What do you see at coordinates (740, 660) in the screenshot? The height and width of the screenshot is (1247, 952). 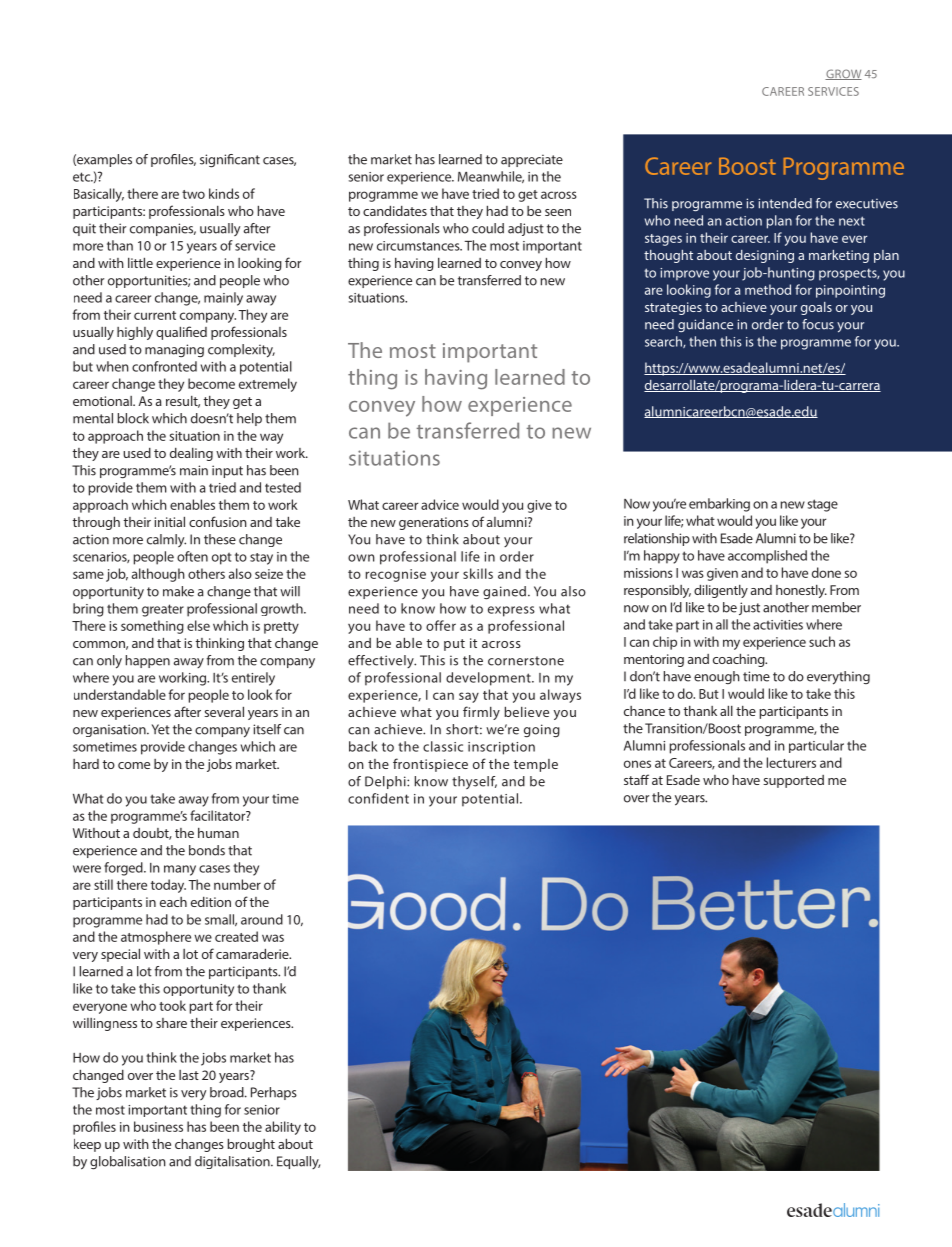 I see `coaching` at bounding box center [740, 660].
